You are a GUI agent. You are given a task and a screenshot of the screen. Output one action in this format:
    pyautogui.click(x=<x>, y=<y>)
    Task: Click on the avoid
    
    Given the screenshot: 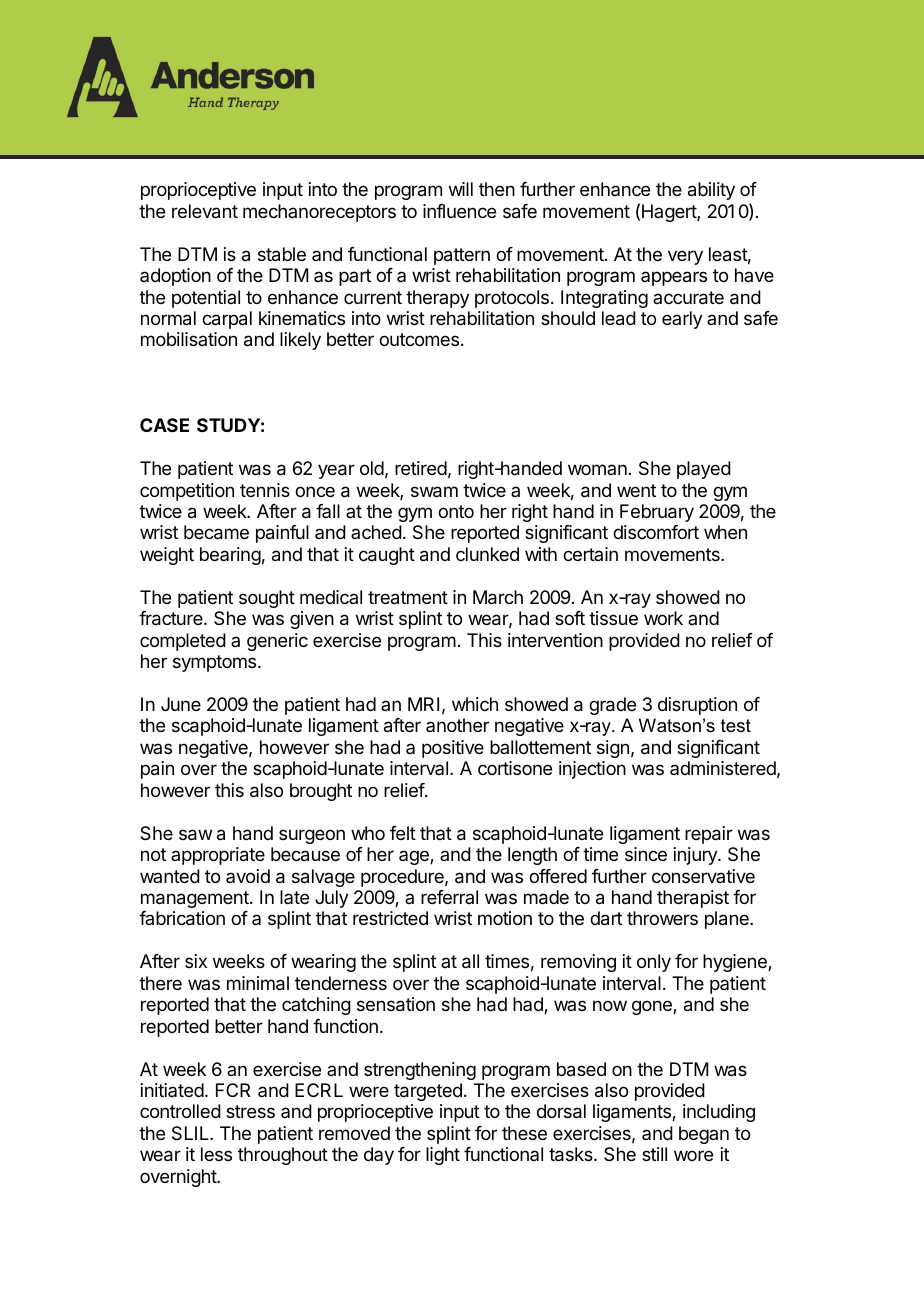 What is the action you would take?
    pyautogui.click(x=248, y=876)
